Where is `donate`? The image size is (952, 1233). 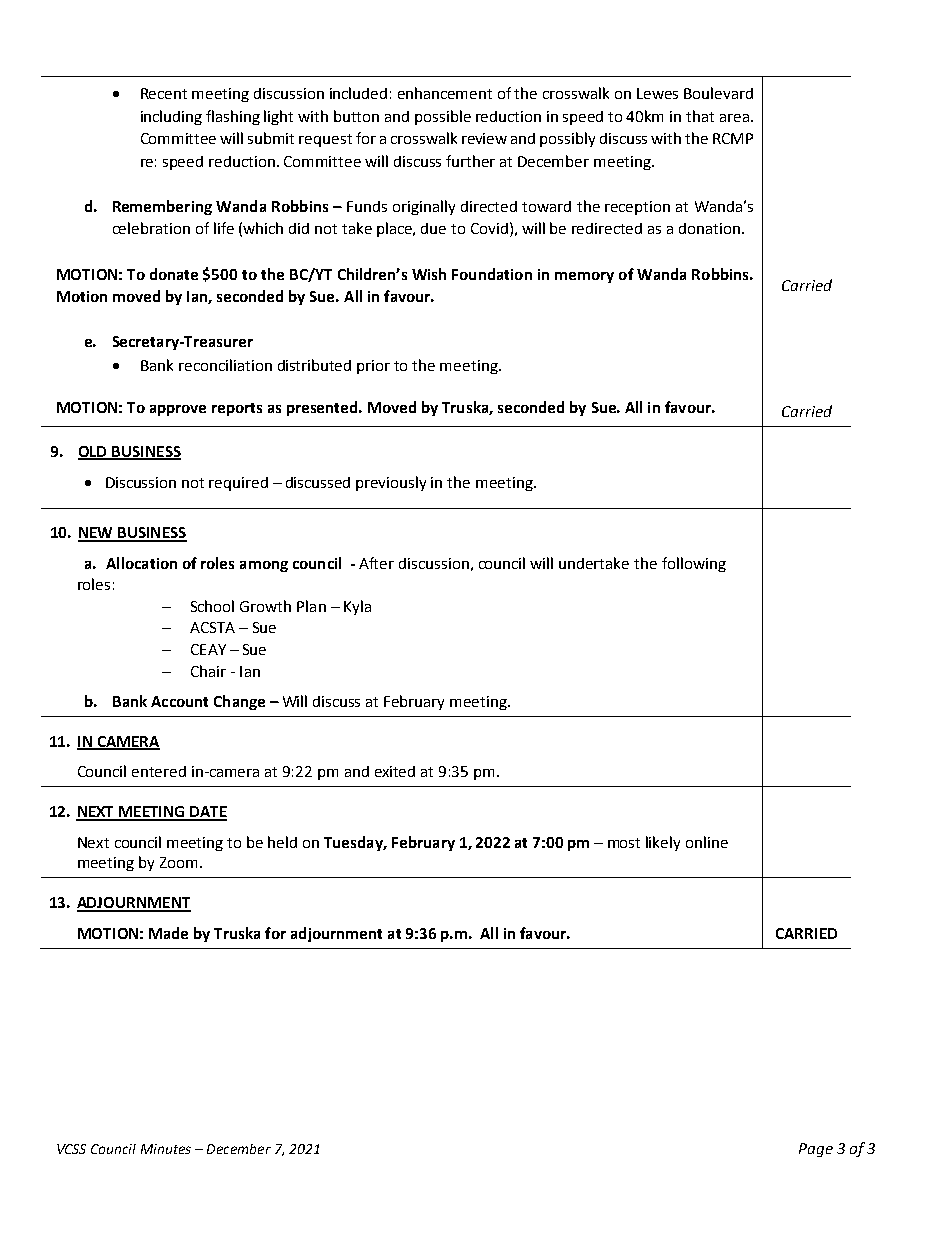
donate is located at coordinates (174, 274).
